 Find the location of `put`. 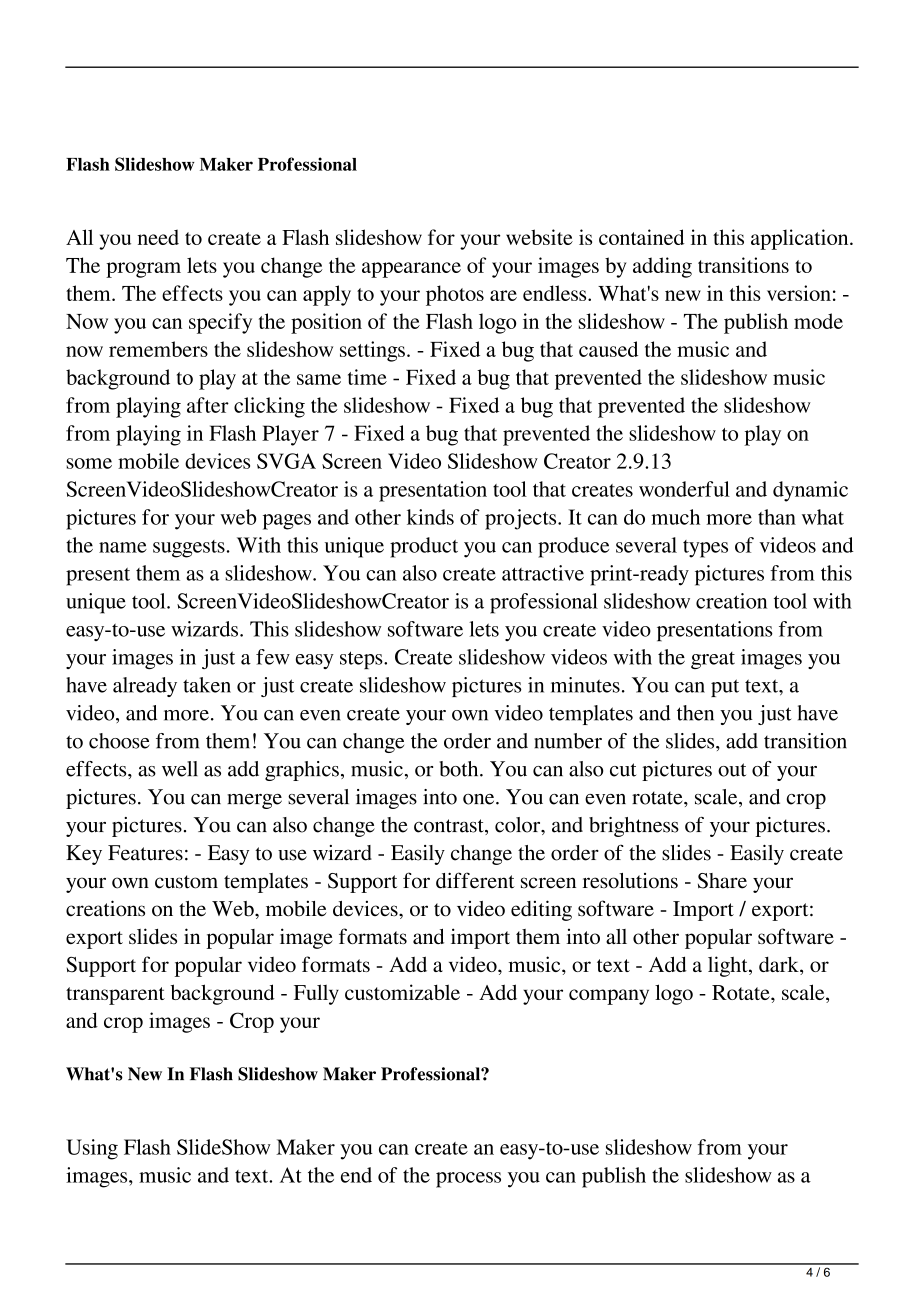

put is located at coordinates (725, 688).
